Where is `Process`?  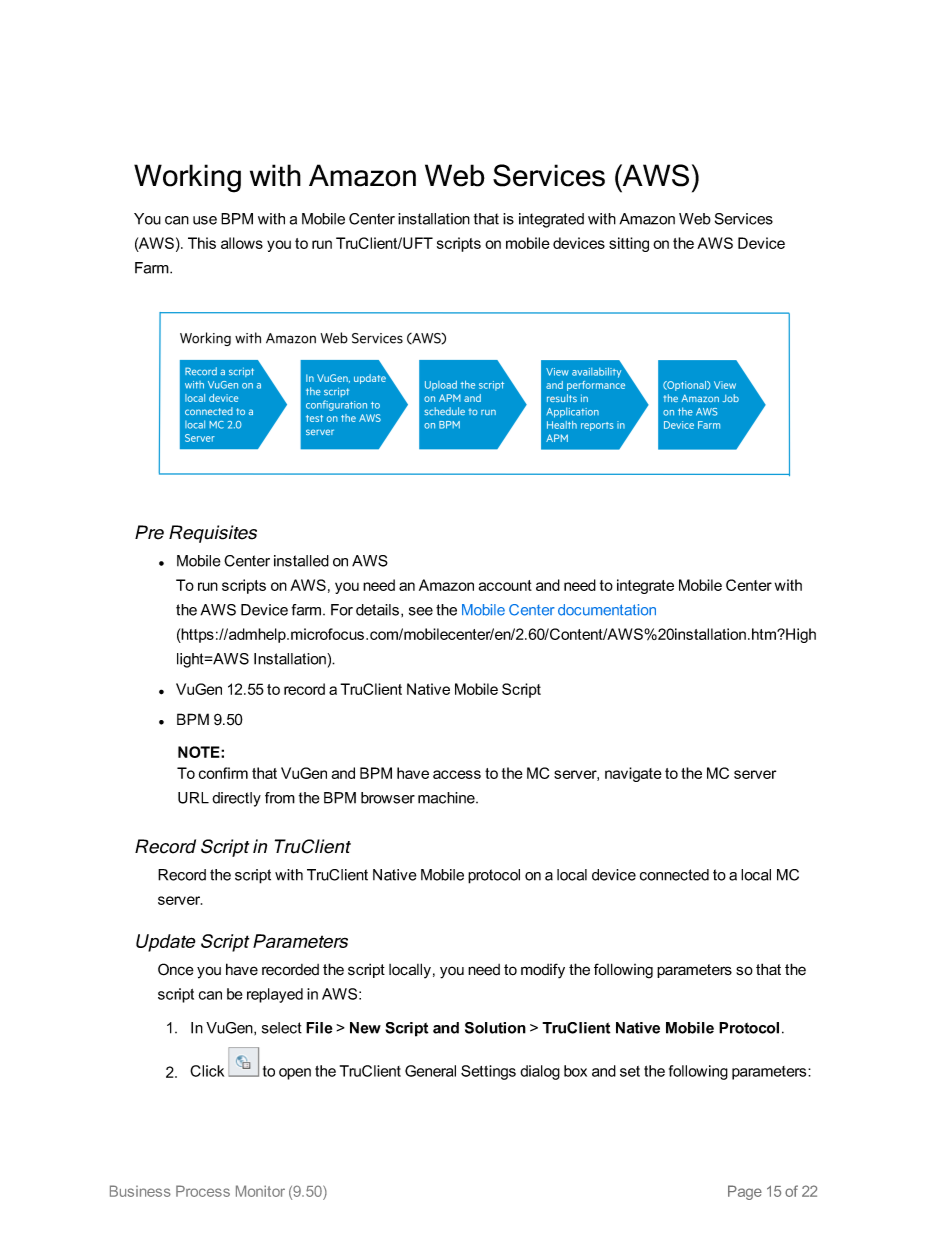
Process is located at coordinates (203, 1191).
